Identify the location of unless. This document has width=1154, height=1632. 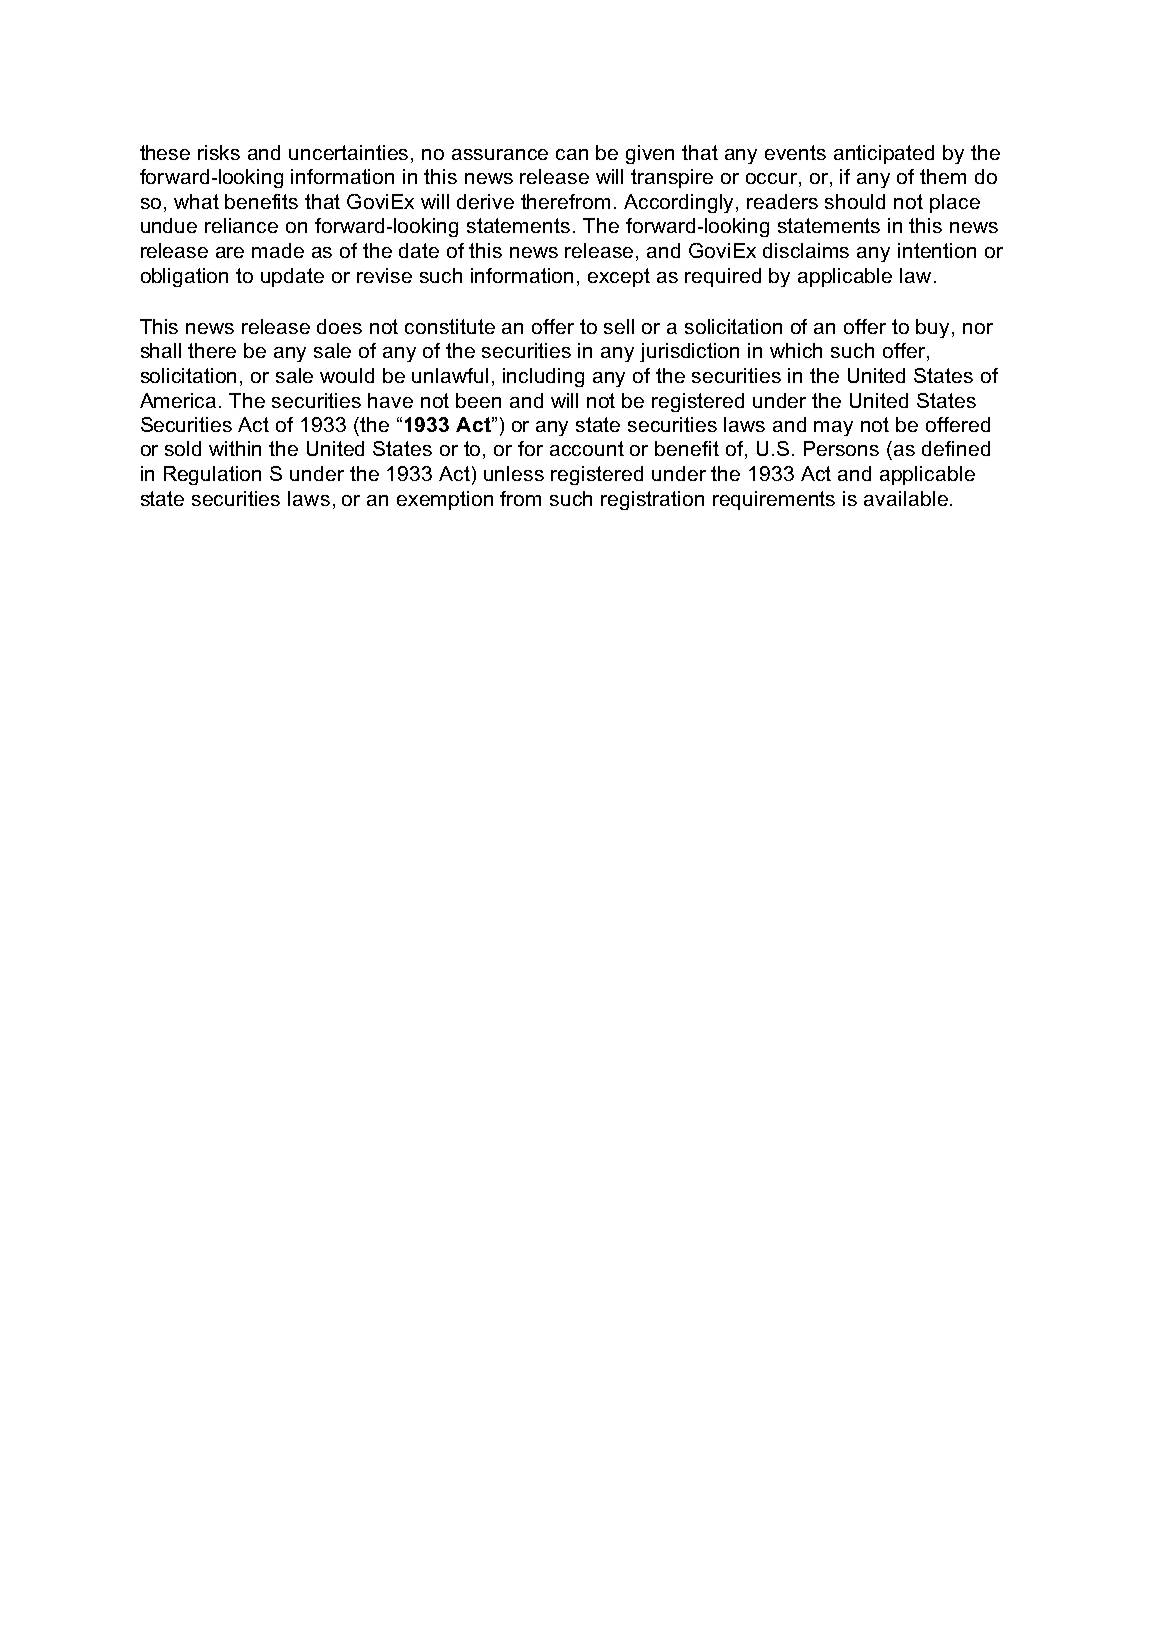
(514, 473).
